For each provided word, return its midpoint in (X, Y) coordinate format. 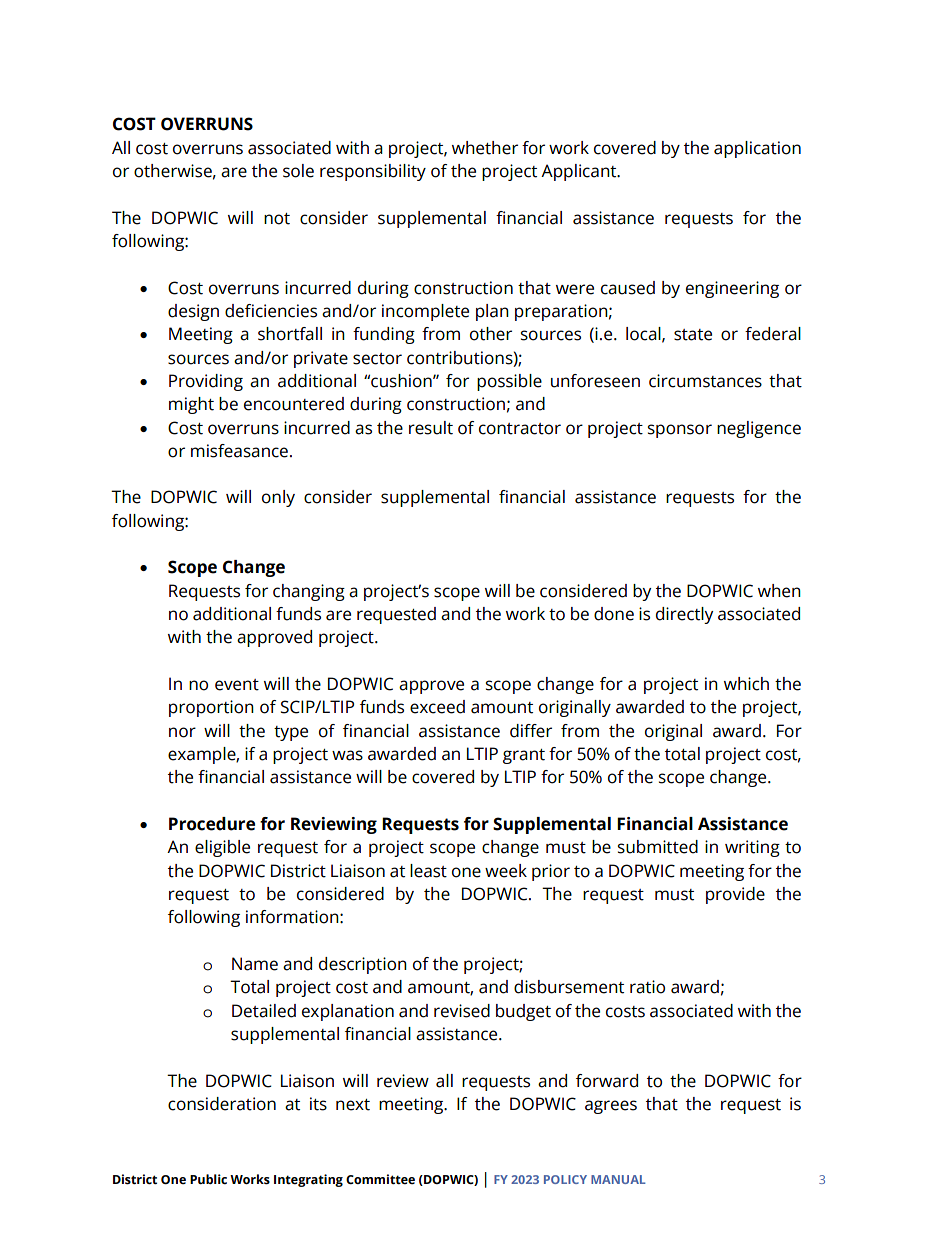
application (757, 149)
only (278, 498)
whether (485, 148)
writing (752, 848)
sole (298, 171)
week (506, 871)
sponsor (680, 431)
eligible (222, 848)
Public (208, 1179)
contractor (520, 429)
